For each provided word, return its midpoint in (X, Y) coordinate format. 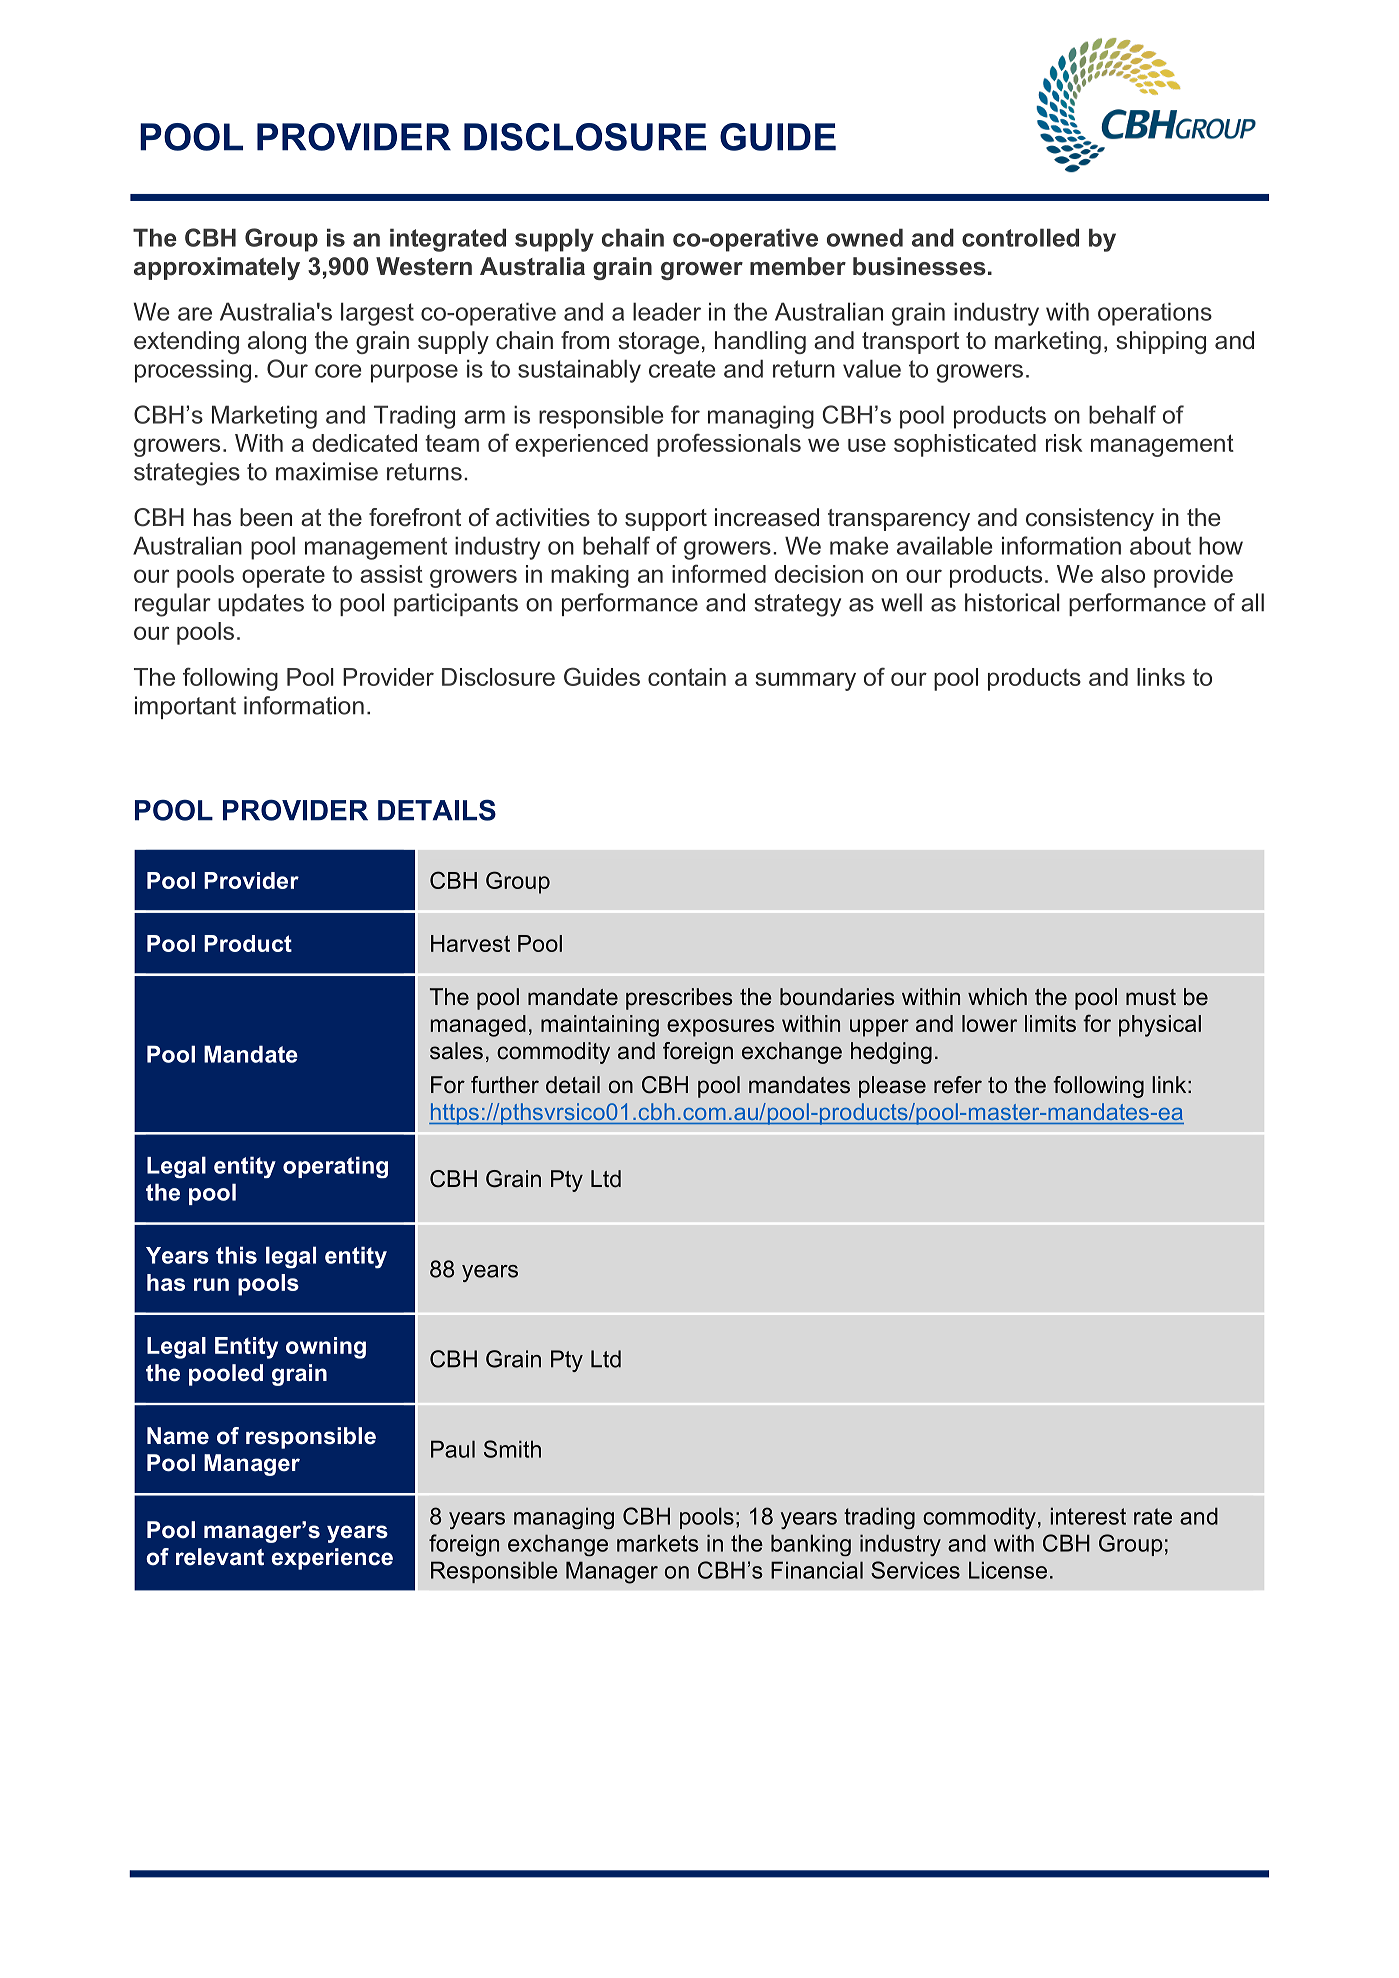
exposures (721, 1028)
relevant (220, 1557)
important (185, 707)
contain (687, 677)
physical (1160, 1026)
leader (667, 311)
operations (1155, 314)
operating (335, 1167)
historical (1012, 602)
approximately (217, 268)
